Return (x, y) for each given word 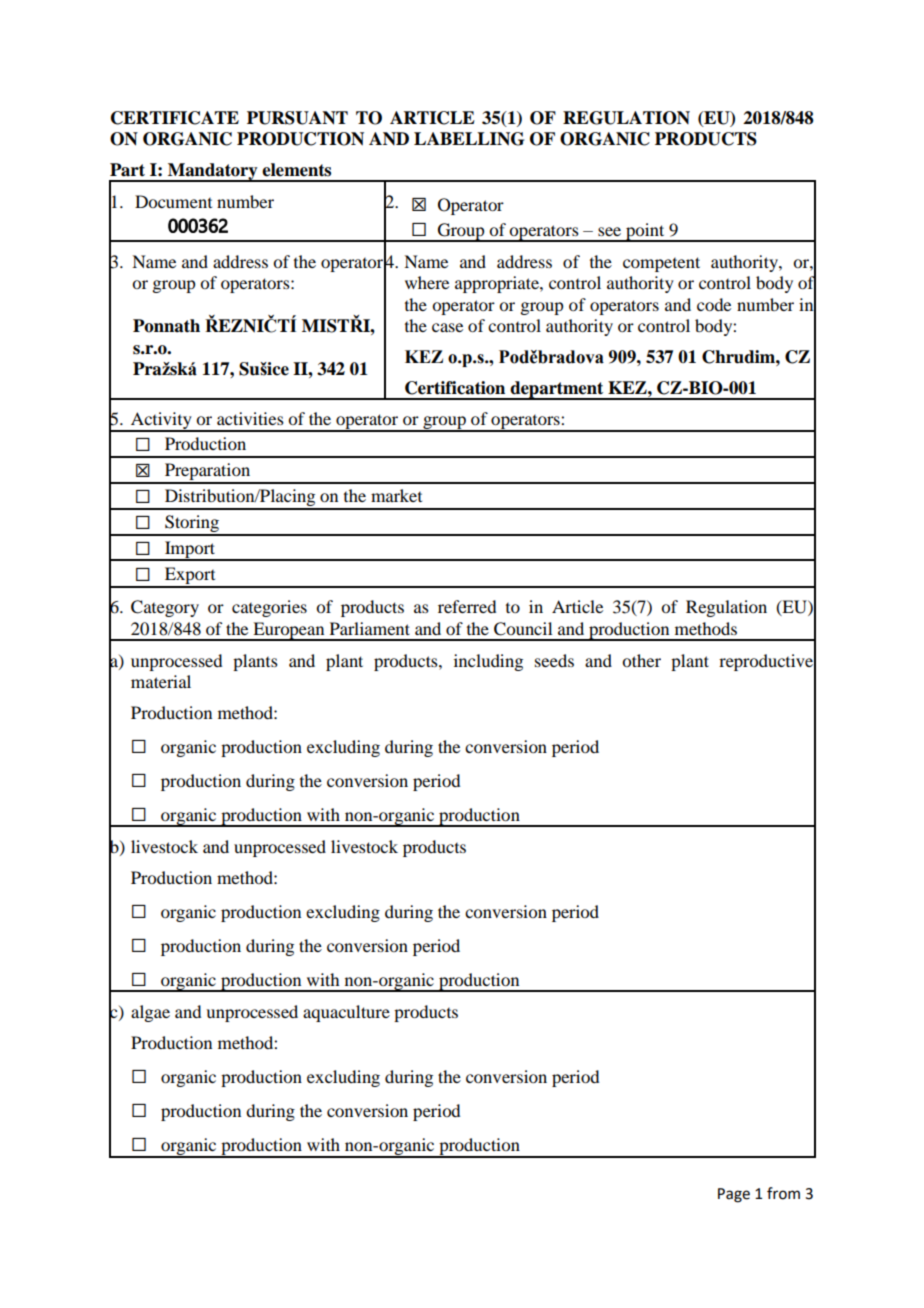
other (641, 660)
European (289, 631)
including (488, 662)
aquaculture (346, 1013)
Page (734, 1195)
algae (150, 1013)
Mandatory (213, 172)
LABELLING (469, 139)
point (645, 232)
